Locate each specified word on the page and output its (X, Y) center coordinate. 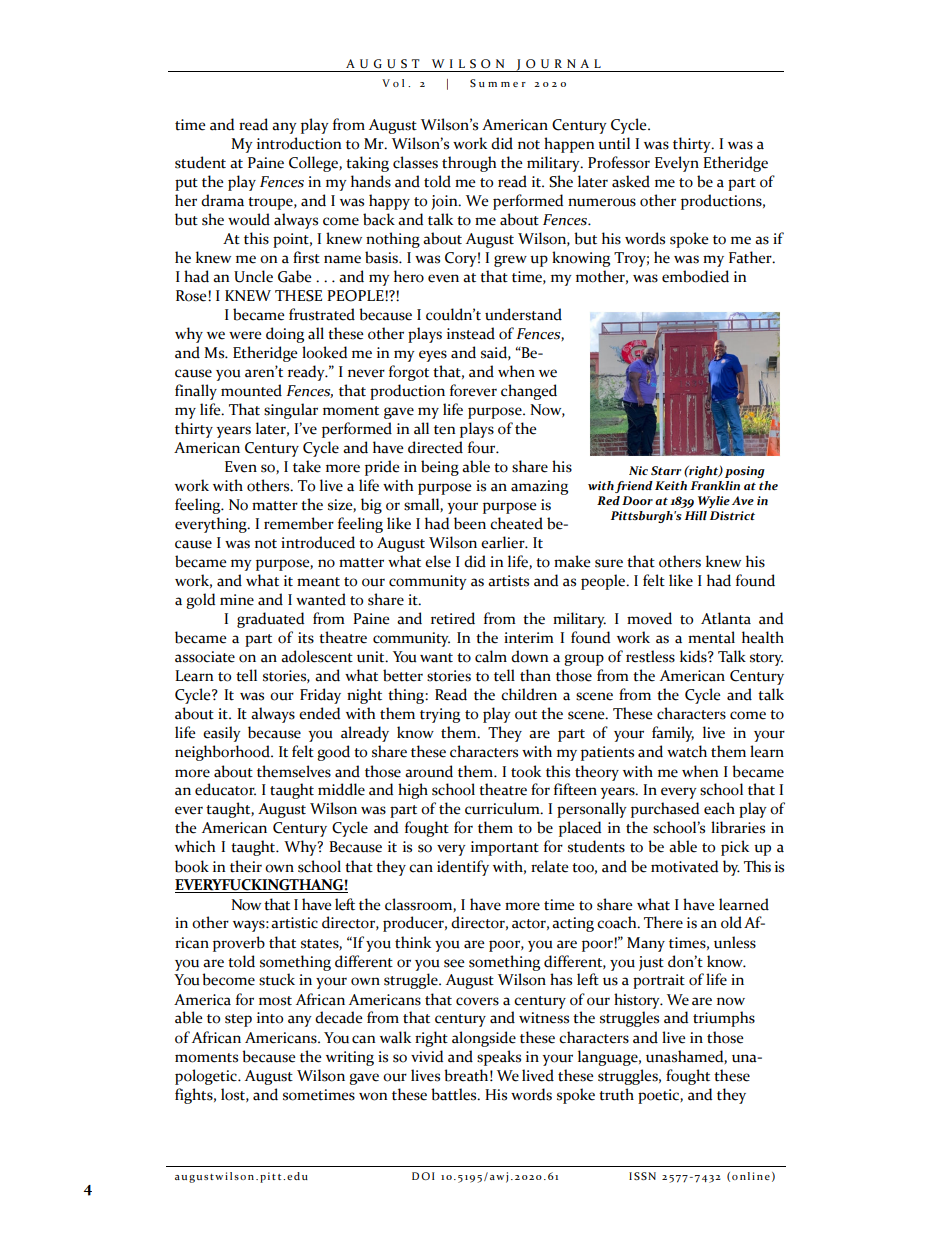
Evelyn (677, 164)
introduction (299, 143)
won (373, 1096)
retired (453, 618)
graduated (270, 620)
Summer (498, 83)
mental (711, 637)
